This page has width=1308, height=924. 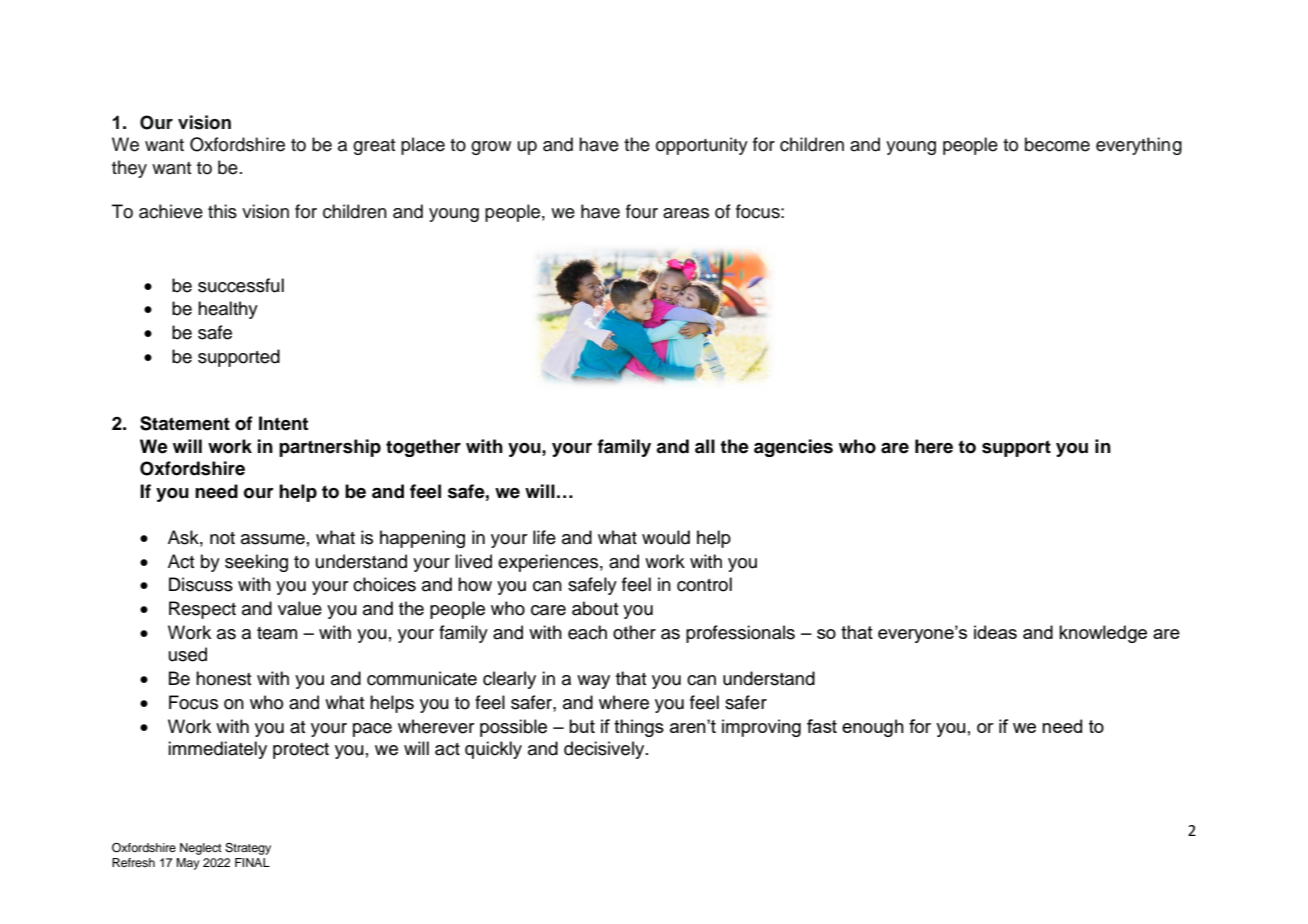 I want to click on opportunity, so click(x=702, y=146).
